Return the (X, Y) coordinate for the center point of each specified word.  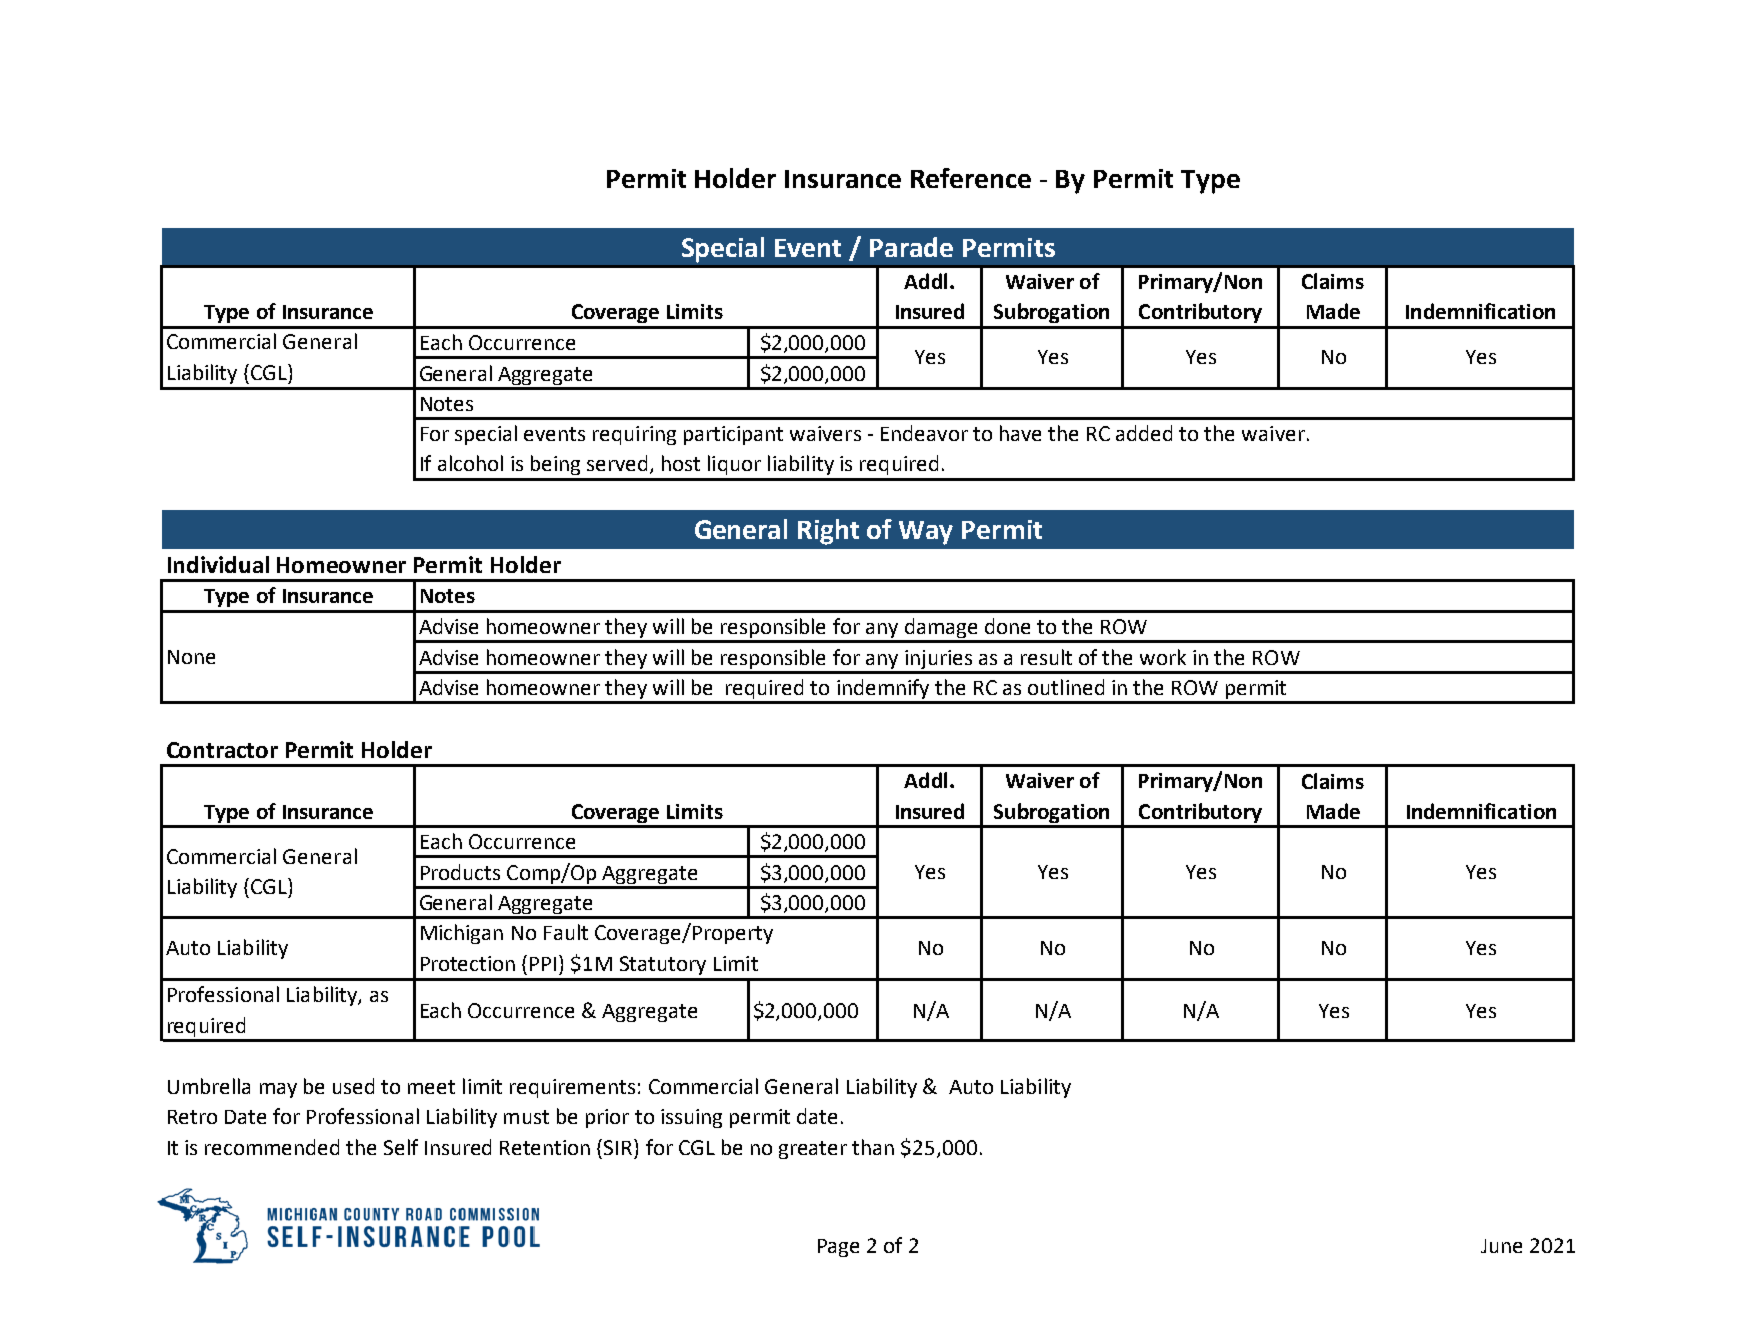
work (1163, 657)
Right (828, 532)
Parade (911, 247)
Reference (971, 178)
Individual (218, 564)
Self (401, 1147)
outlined (1066, 687)
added (1144, 433)
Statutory (663, 965)
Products (460, 872)
